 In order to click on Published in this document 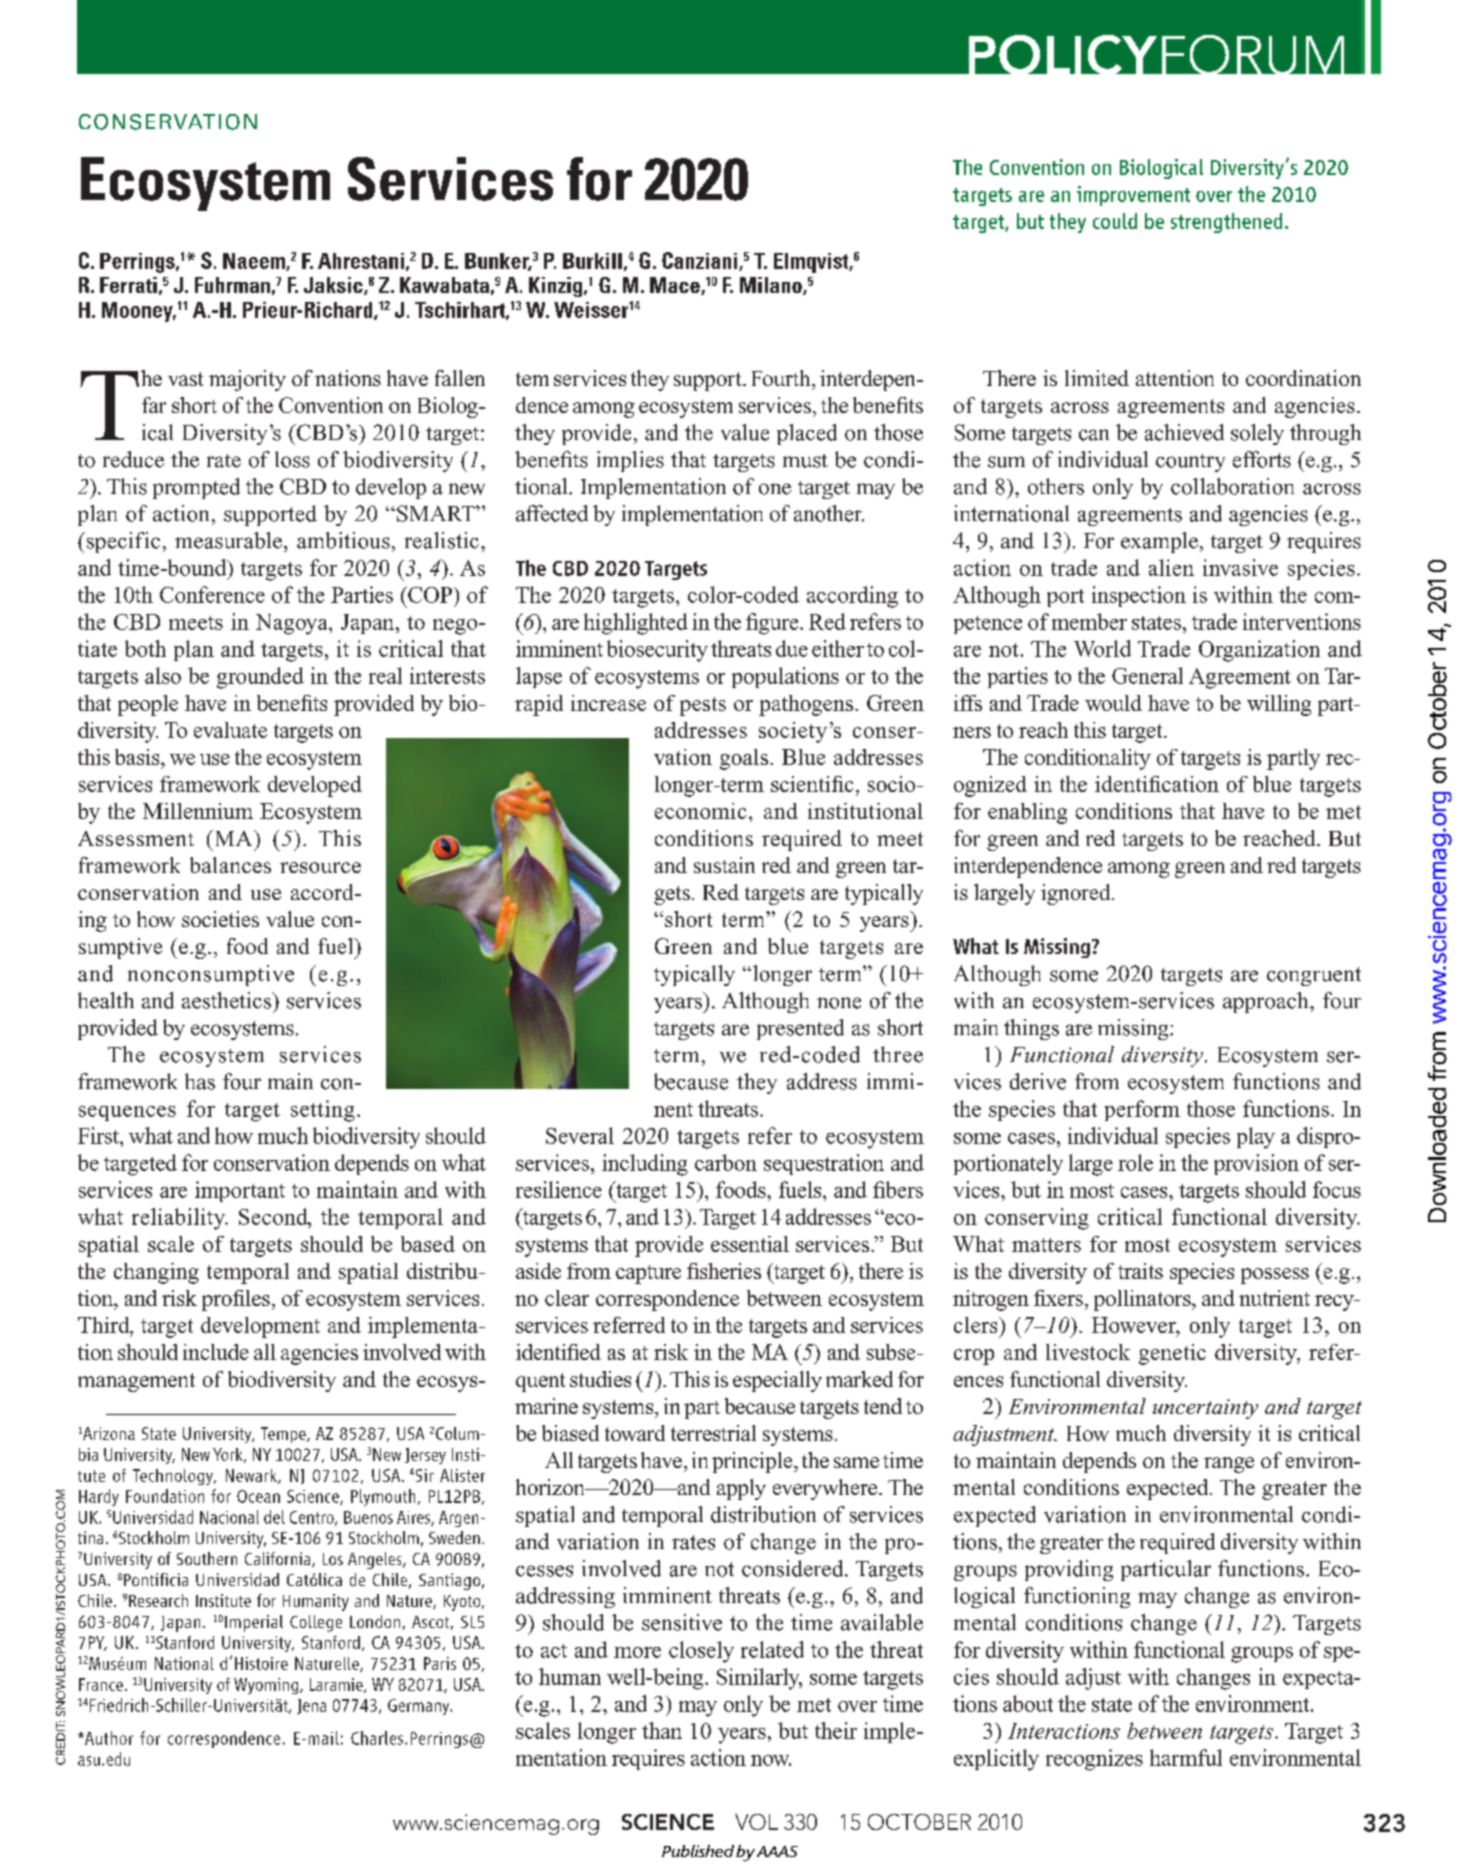, I will do `click(698, 1851)`.
